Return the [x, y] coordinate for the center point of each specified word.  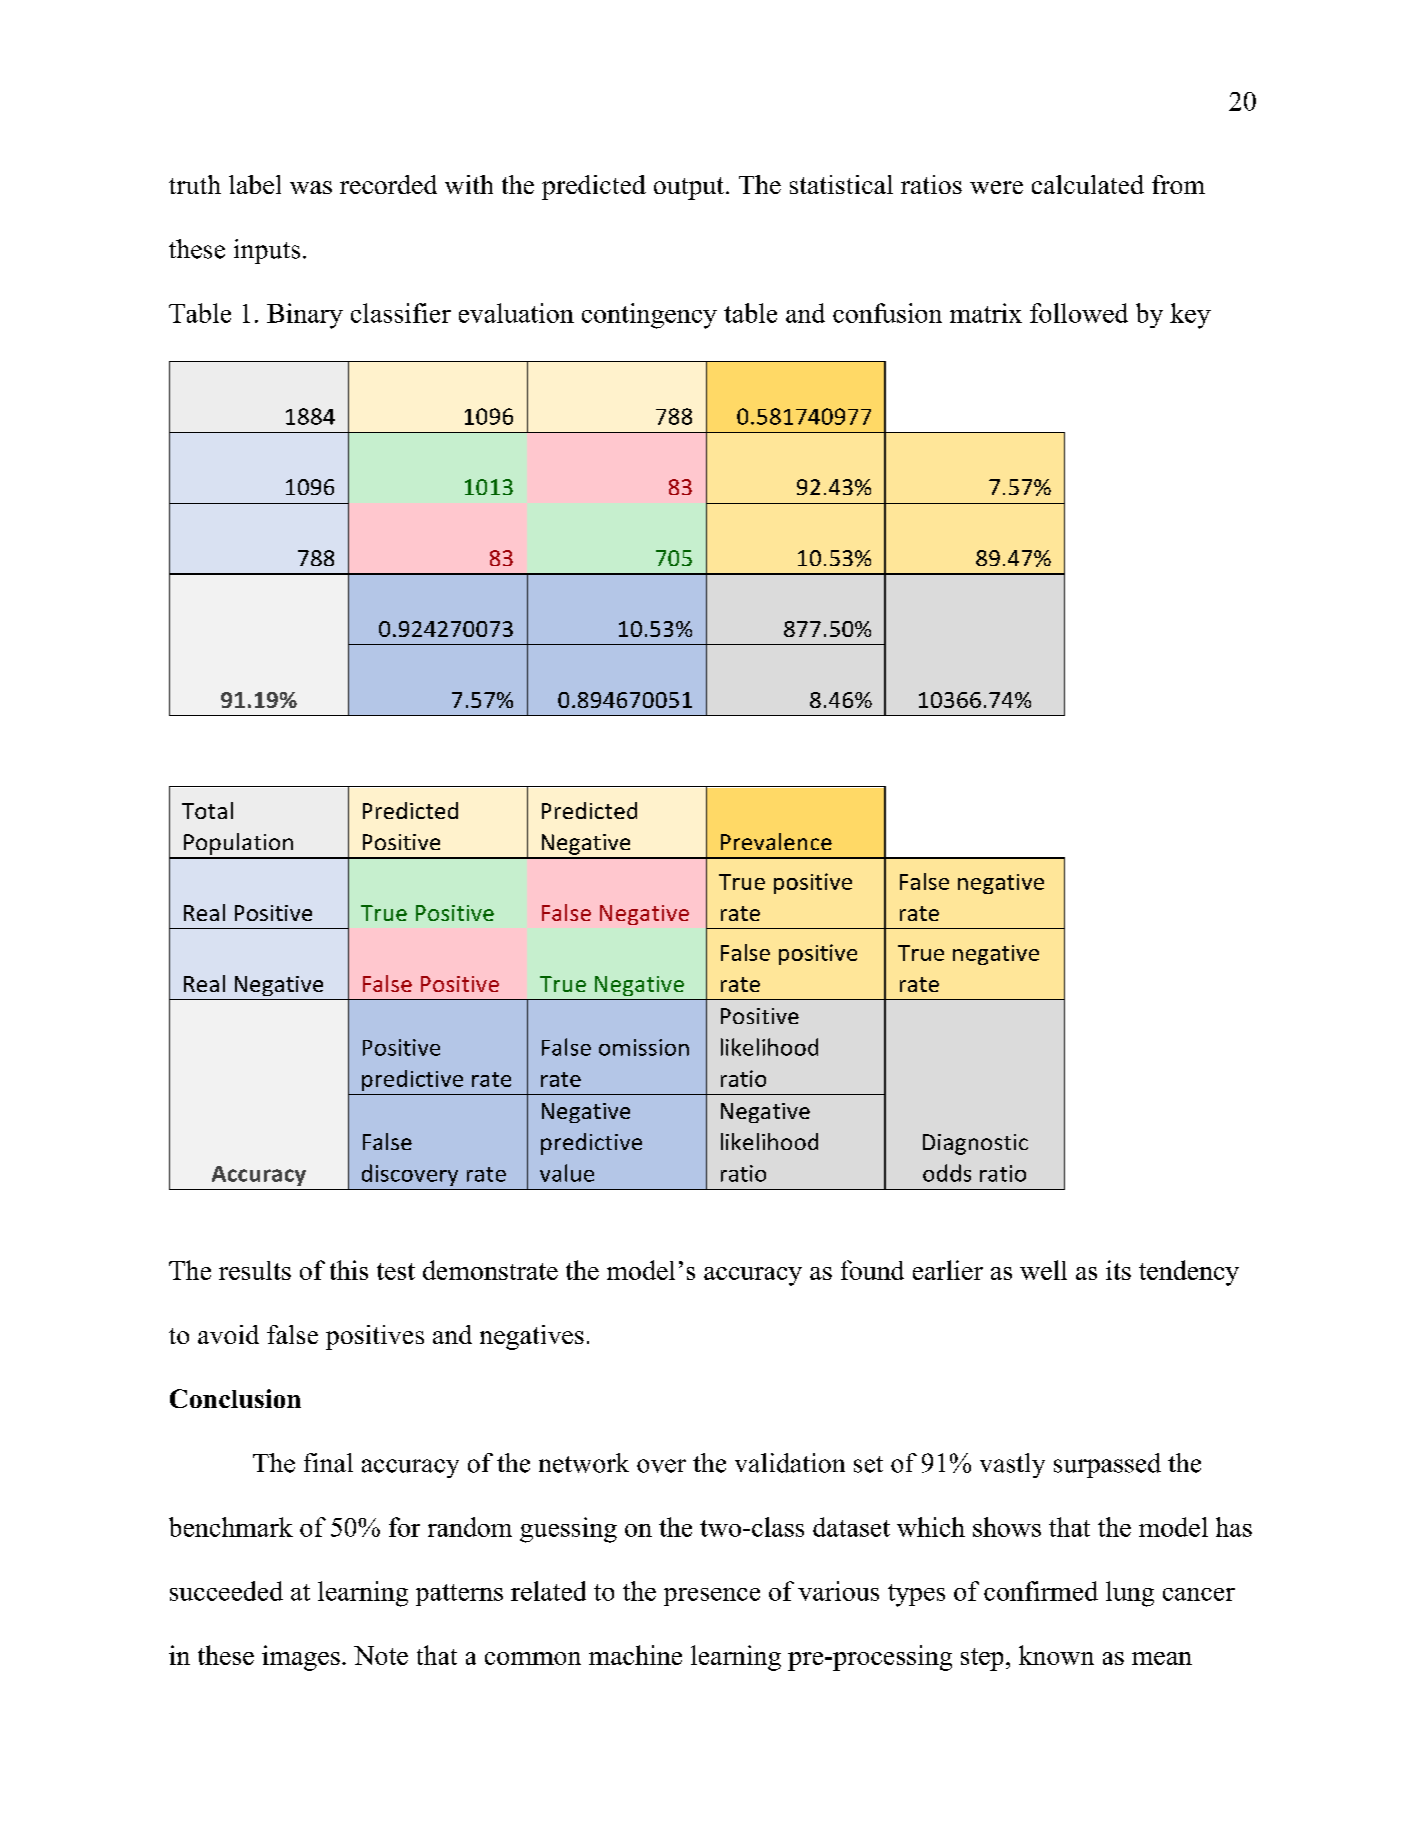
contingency [649, 316]
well [1043, 1270]
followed [1079, 313]
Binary [305, 316]
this [349, 1270]
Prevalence [776, 841]
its [1118, 1270]
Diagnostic [975, 1144]
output [690, 188]
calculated [1088, 184]
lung [1130, 1594]
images [301, 1658]
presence [712, 1597]
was [311, 187]
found [872, 1270]
